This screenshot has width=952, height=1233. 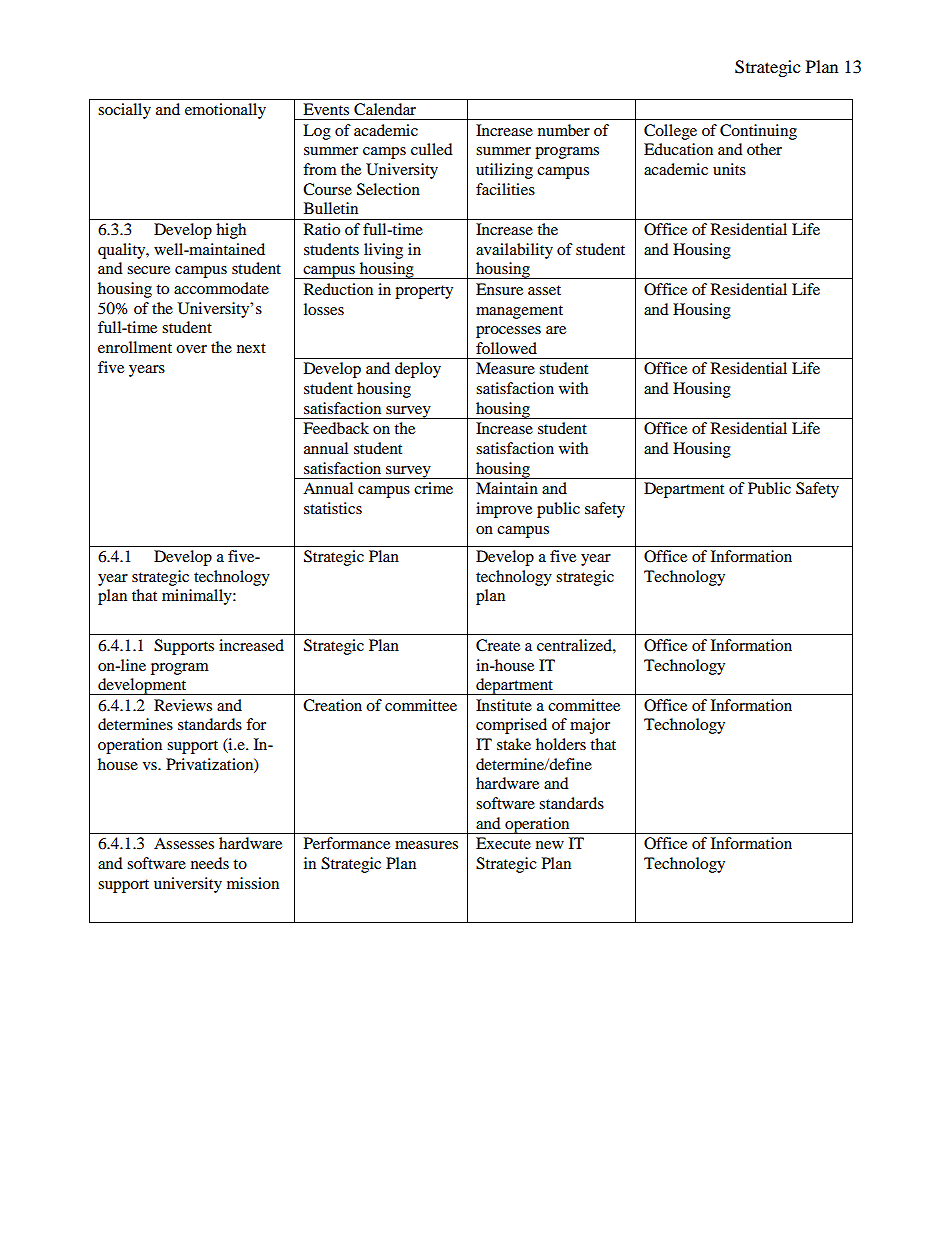 I want to click on Reviews, so click(x=183, y=705).
